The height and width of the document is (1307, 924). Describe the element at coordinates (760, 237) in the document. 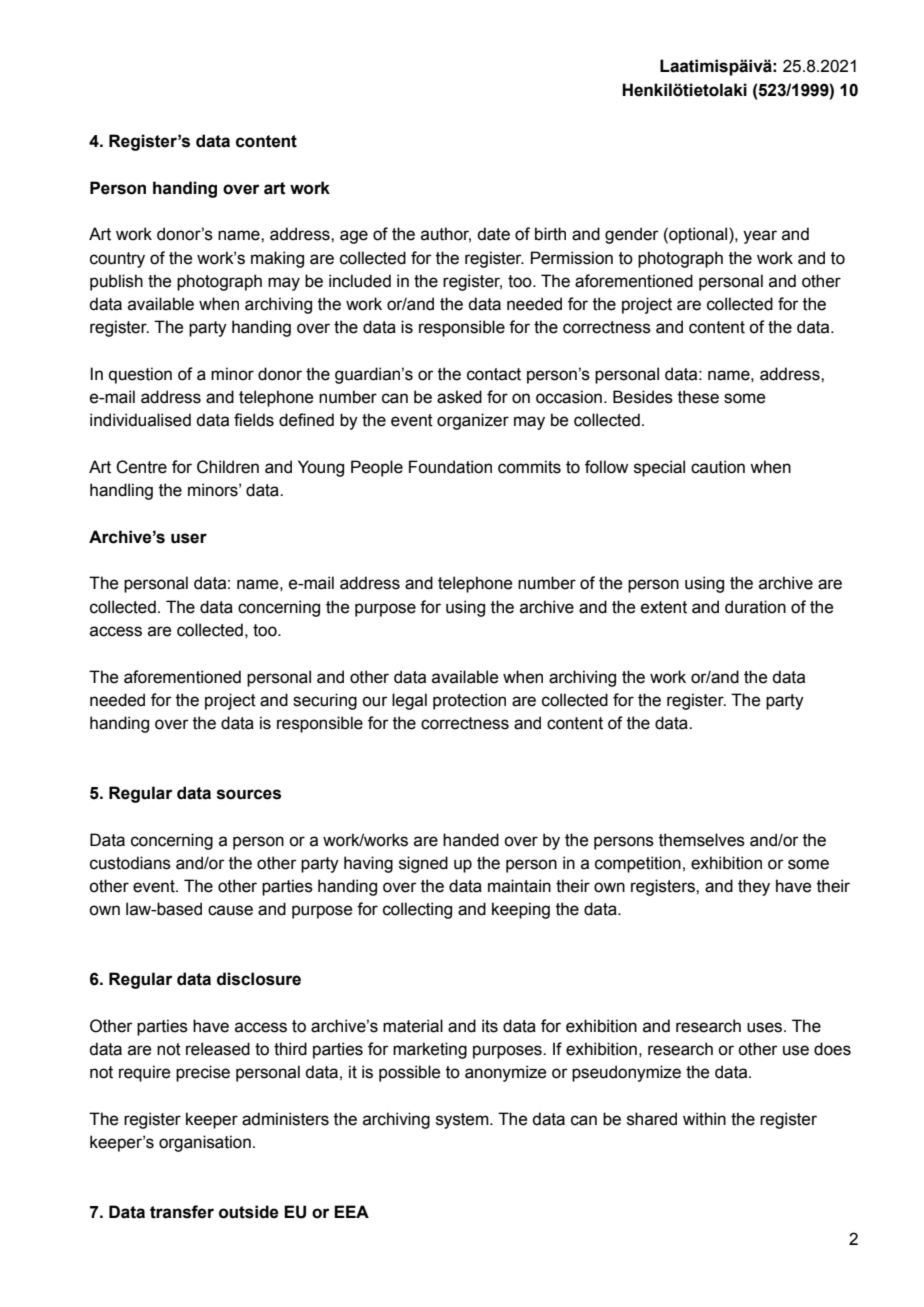

I see `year` at that location.
